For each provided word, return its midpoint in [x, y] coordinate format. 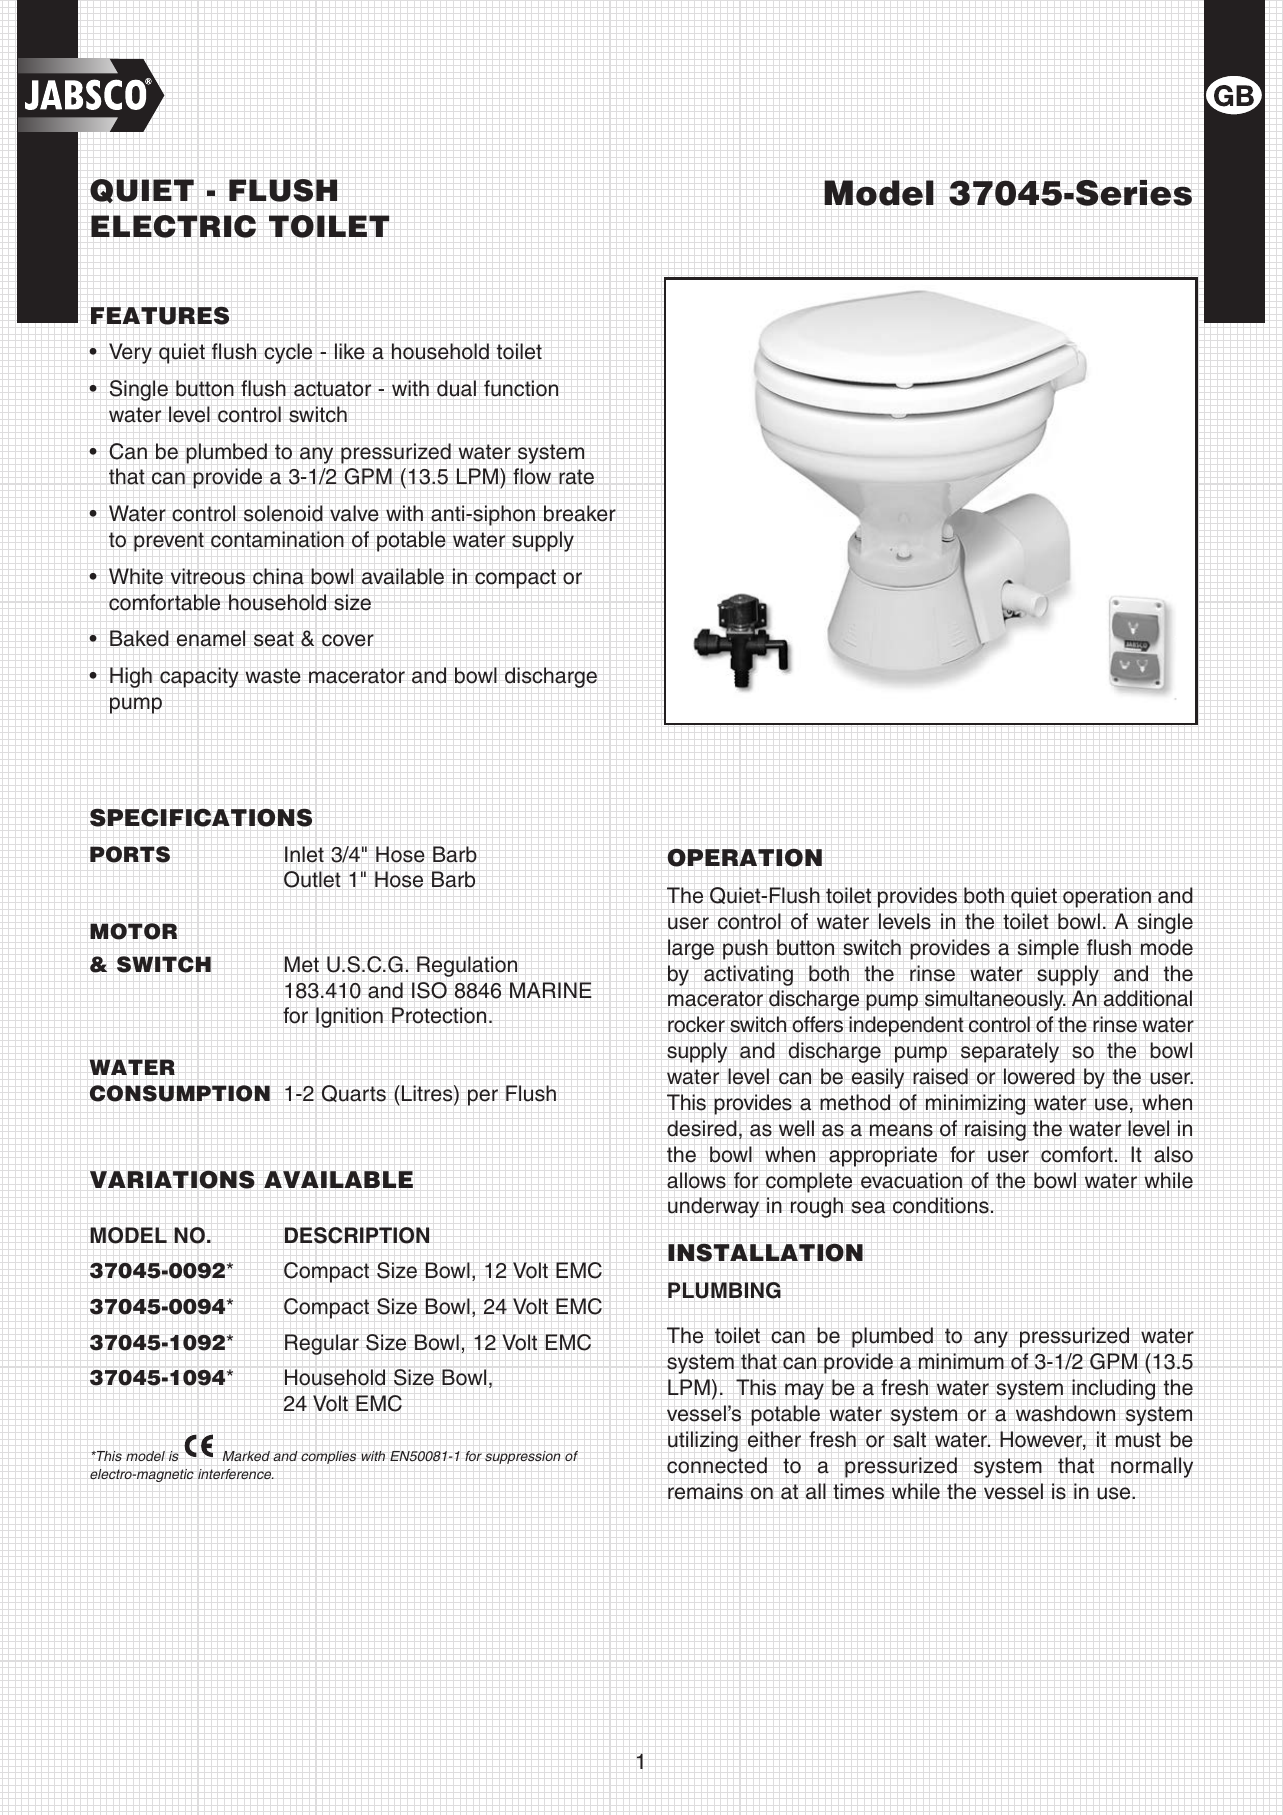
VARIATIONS [172, 1179]
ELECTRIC [173, 226]
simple [1048, 949]
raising [995, 1130]
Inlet [304, 854]
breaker [580, 513]
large [691, 949]
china [278, 576]
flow [532, 476]
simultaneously [995, 1000]
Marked [246, 1456]
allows [696, 1180]
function [521, 388]
